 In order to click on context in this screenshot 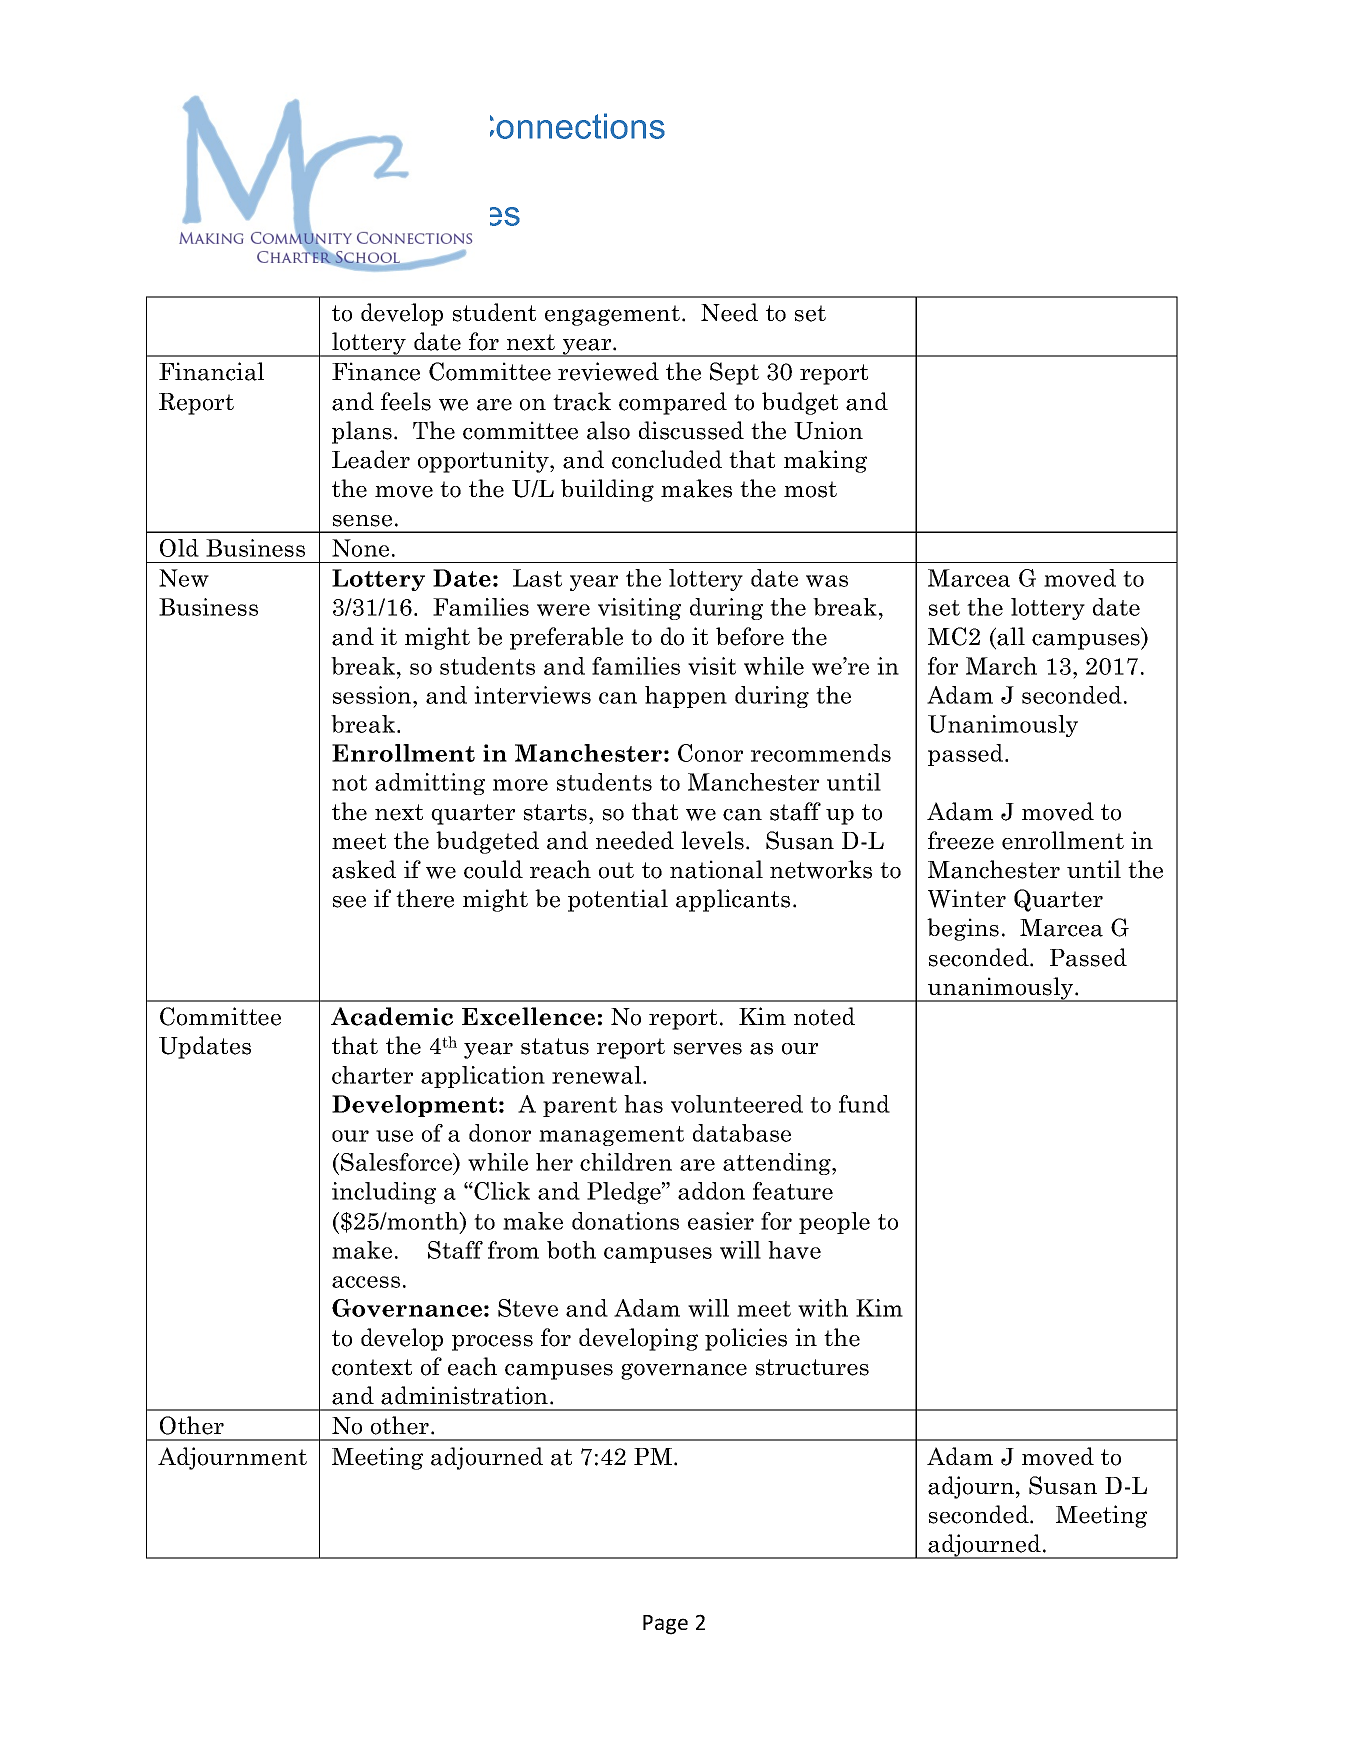, I will do `click(372, 1367)`.
